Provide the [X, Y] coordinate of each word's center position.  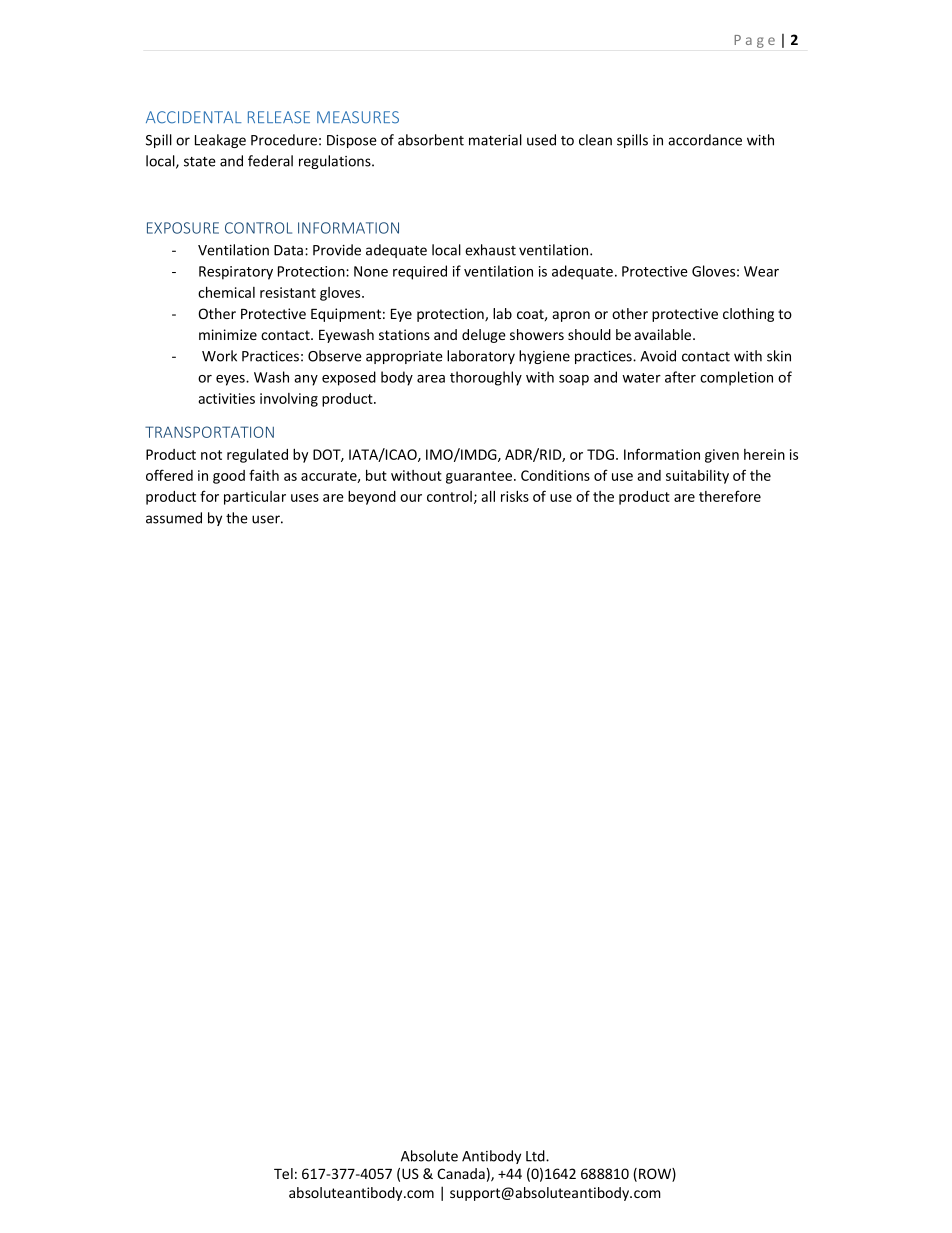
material [495, 140]
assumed [174, 518]
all [488, 496]
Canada [461, 1173]
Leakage [220, 141]
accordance [705, 140]
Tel [283, 1173]
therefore [730, 496]
